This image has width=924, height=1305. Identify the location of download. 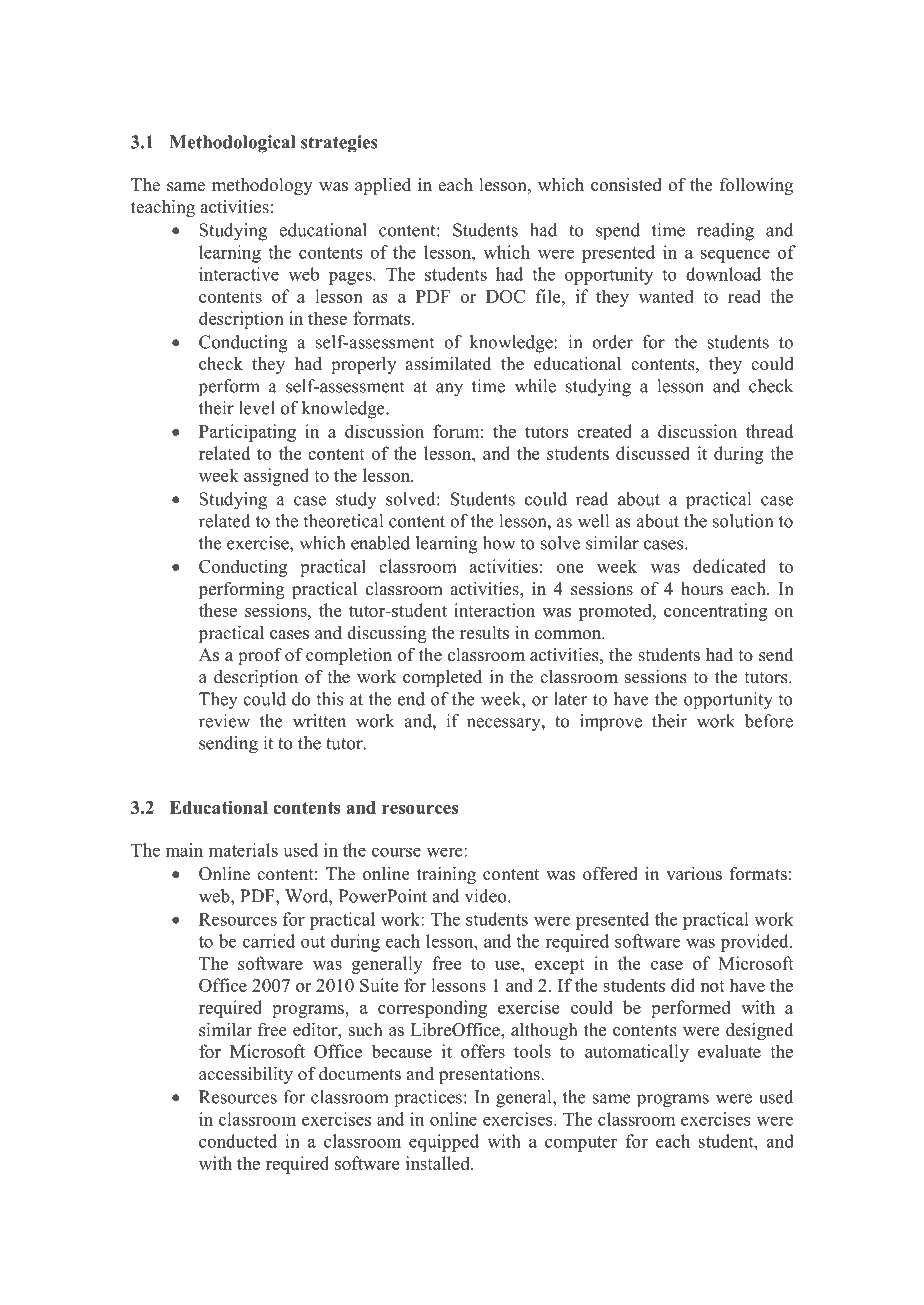
(723, 274).
